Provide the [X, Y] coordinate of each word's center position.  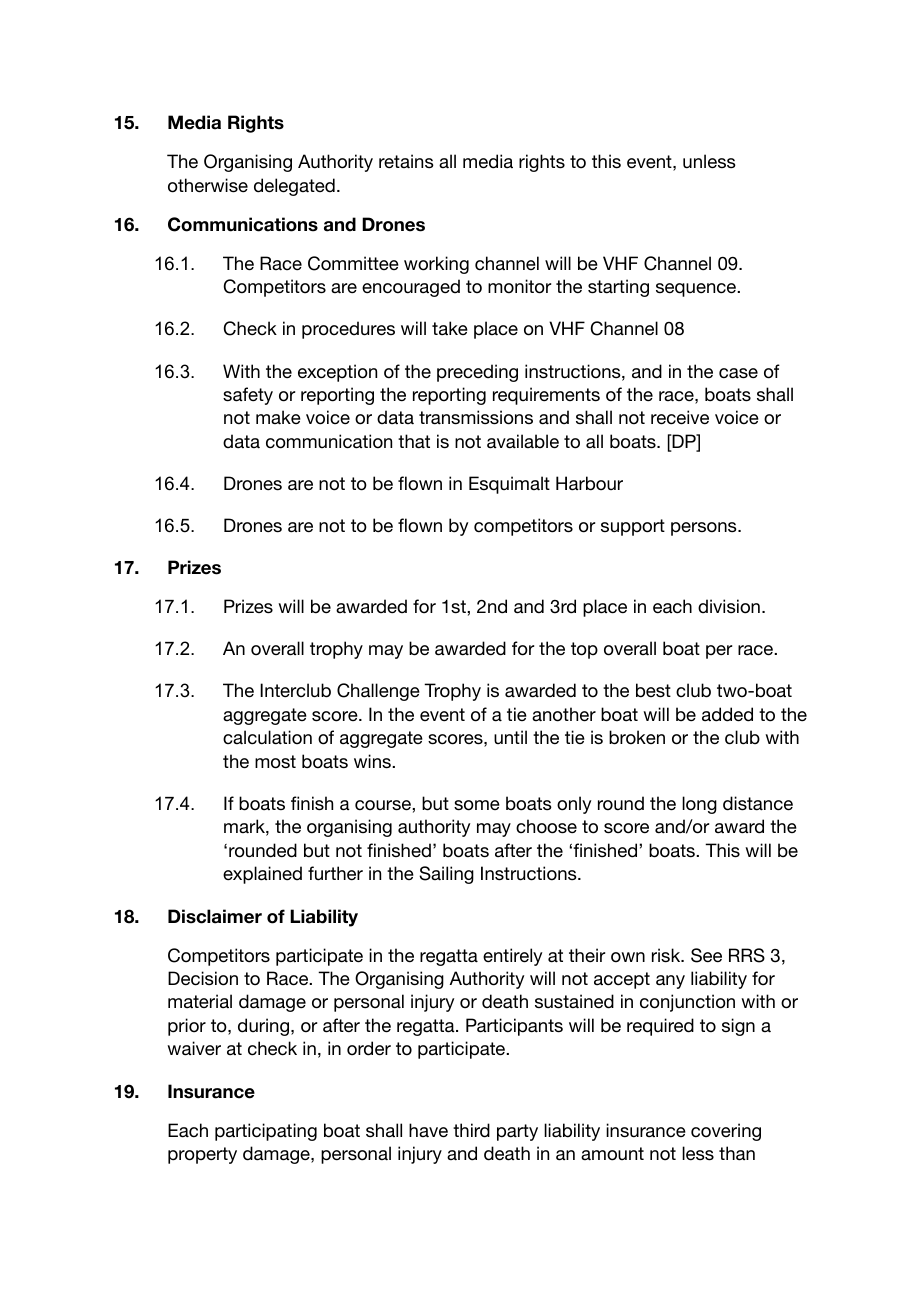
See [706, 955]
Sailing [446, 875]
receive [680, 417]
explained [262, 875]
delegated [294, 187]
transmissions [476, 417]
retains [406, 161]
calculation [267, 737]
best [653, 690]
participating [266, 1132]
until [510, 737]
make [278, 417]
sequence [697, 290]
